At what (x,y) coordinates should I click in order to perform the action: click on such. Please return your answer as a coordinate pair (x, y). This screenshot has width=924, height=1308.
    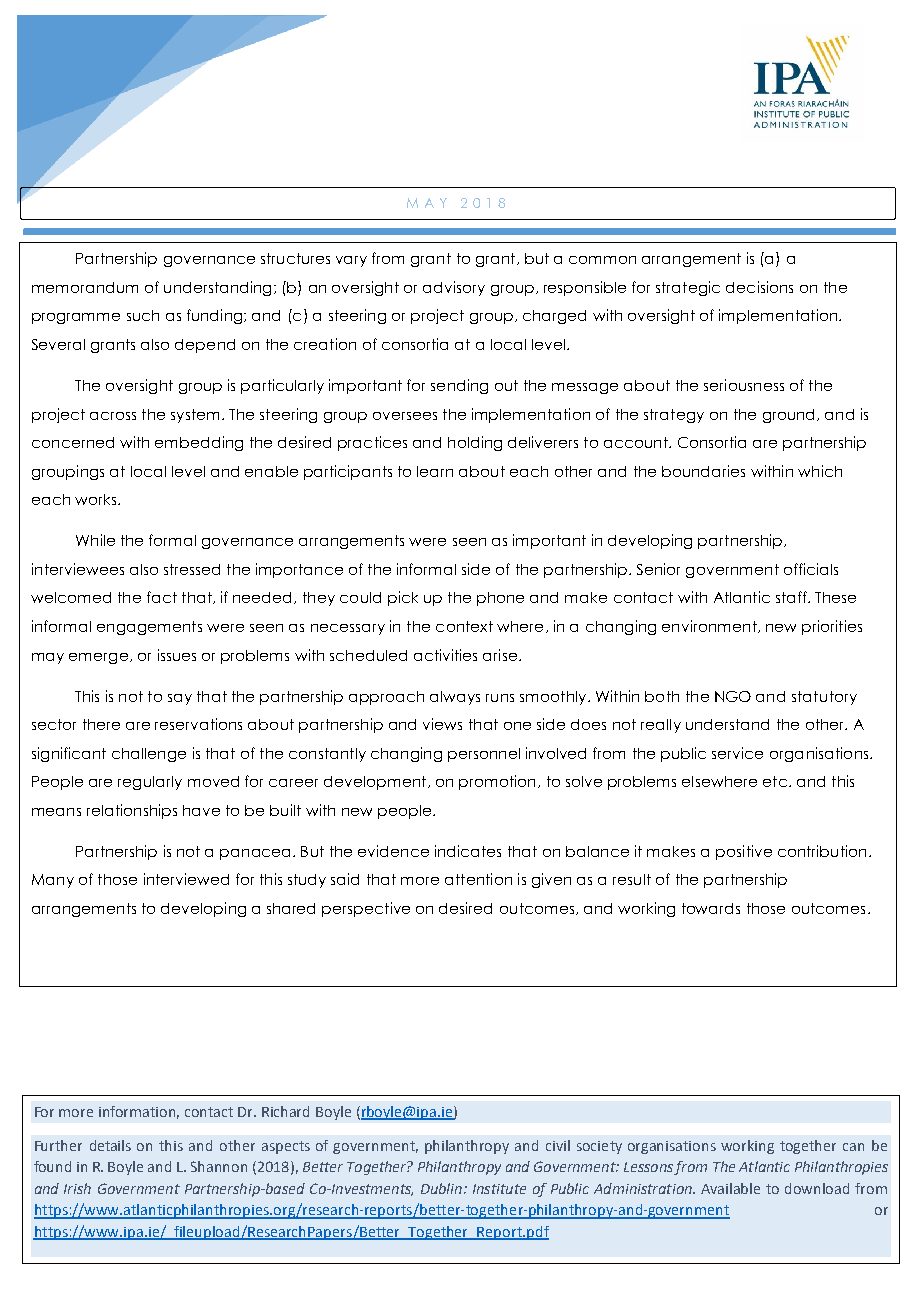
    Looking at the image, I should click on (143, 315).
